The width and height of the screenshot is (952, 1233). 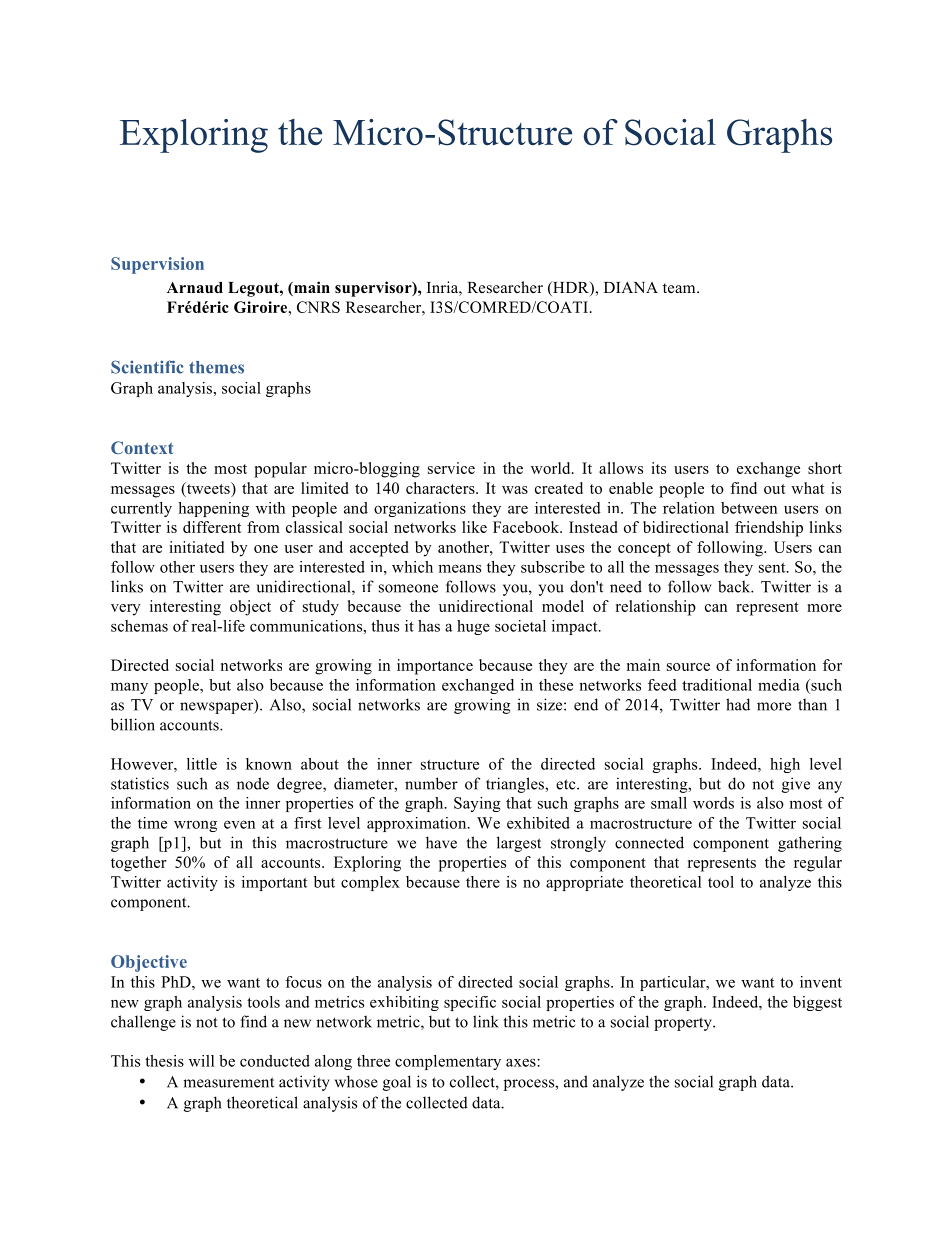 I want to click on wrong, so click(x=195, y=826).
